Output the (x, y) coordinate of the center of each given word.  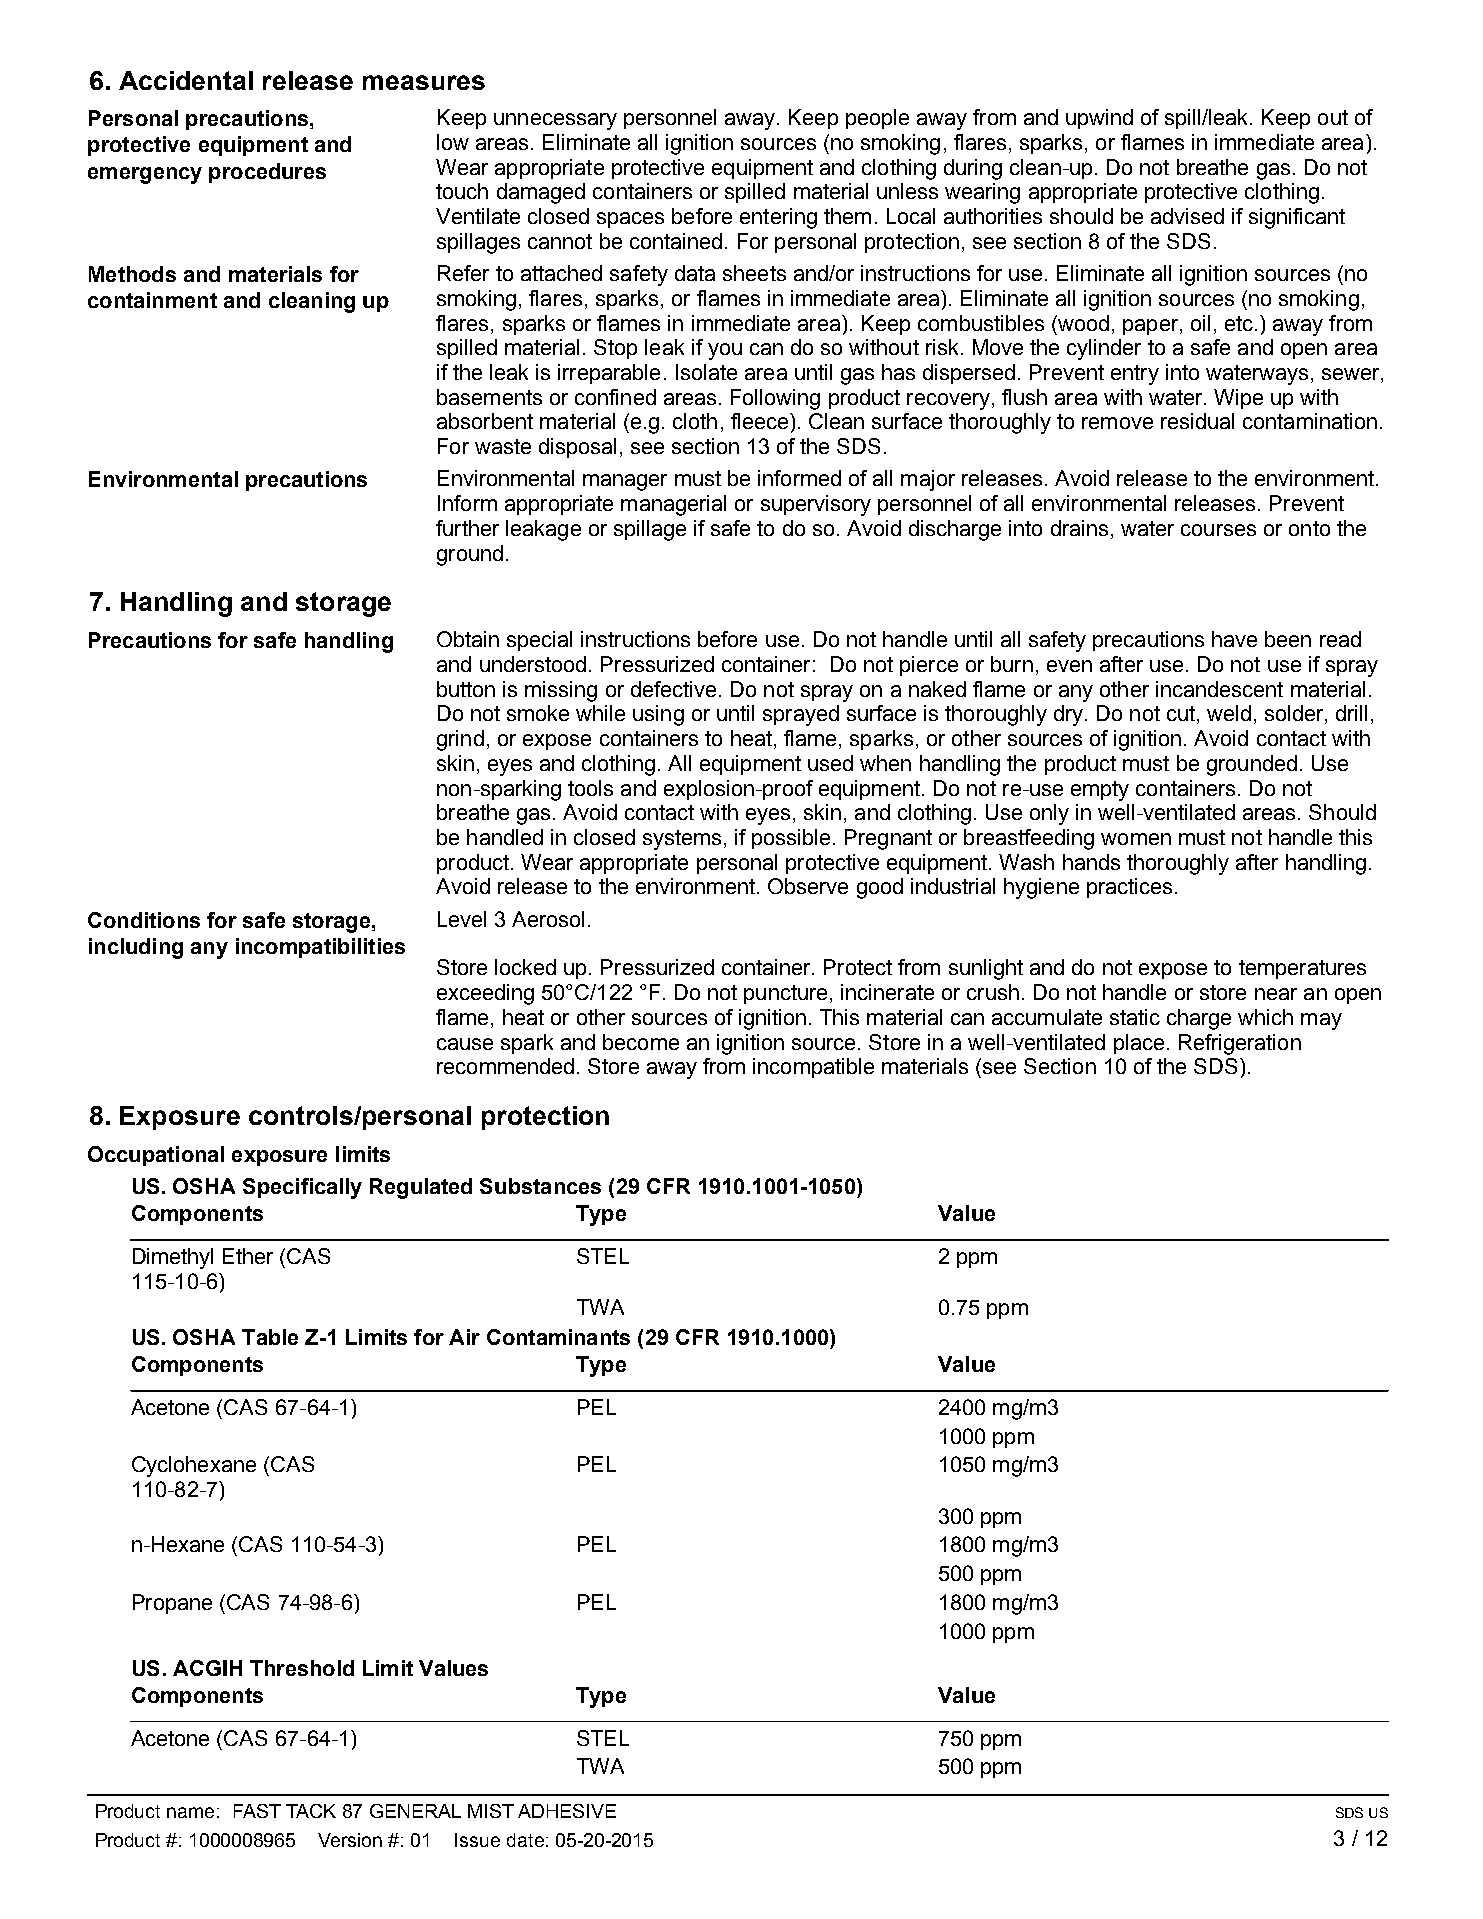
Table (270, 1337)
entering (778, 218)
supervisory (816, 505)
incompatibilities (320, 948)
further (467, 528)
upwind (1099, 119)
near (1276, 994)
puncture (785, 994)
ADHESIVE (567, 1811)
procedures (267, 173)
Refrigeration (1240, 1044)
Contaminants (558, 1337)
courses (1218, 530)
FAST (257, 1811)
